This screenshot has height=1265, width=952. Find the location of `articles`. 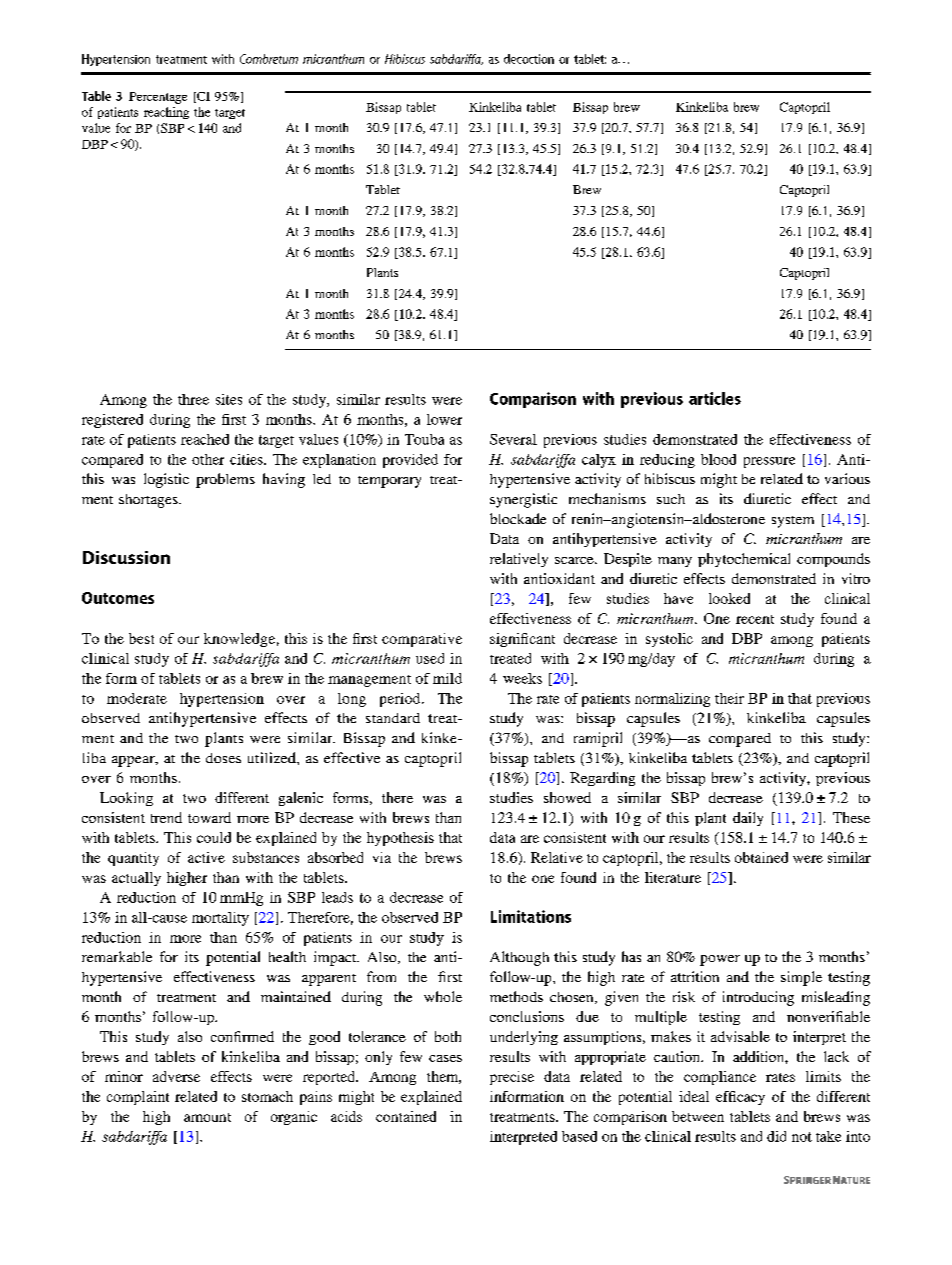

articles is located at coordinates (715, 398).
